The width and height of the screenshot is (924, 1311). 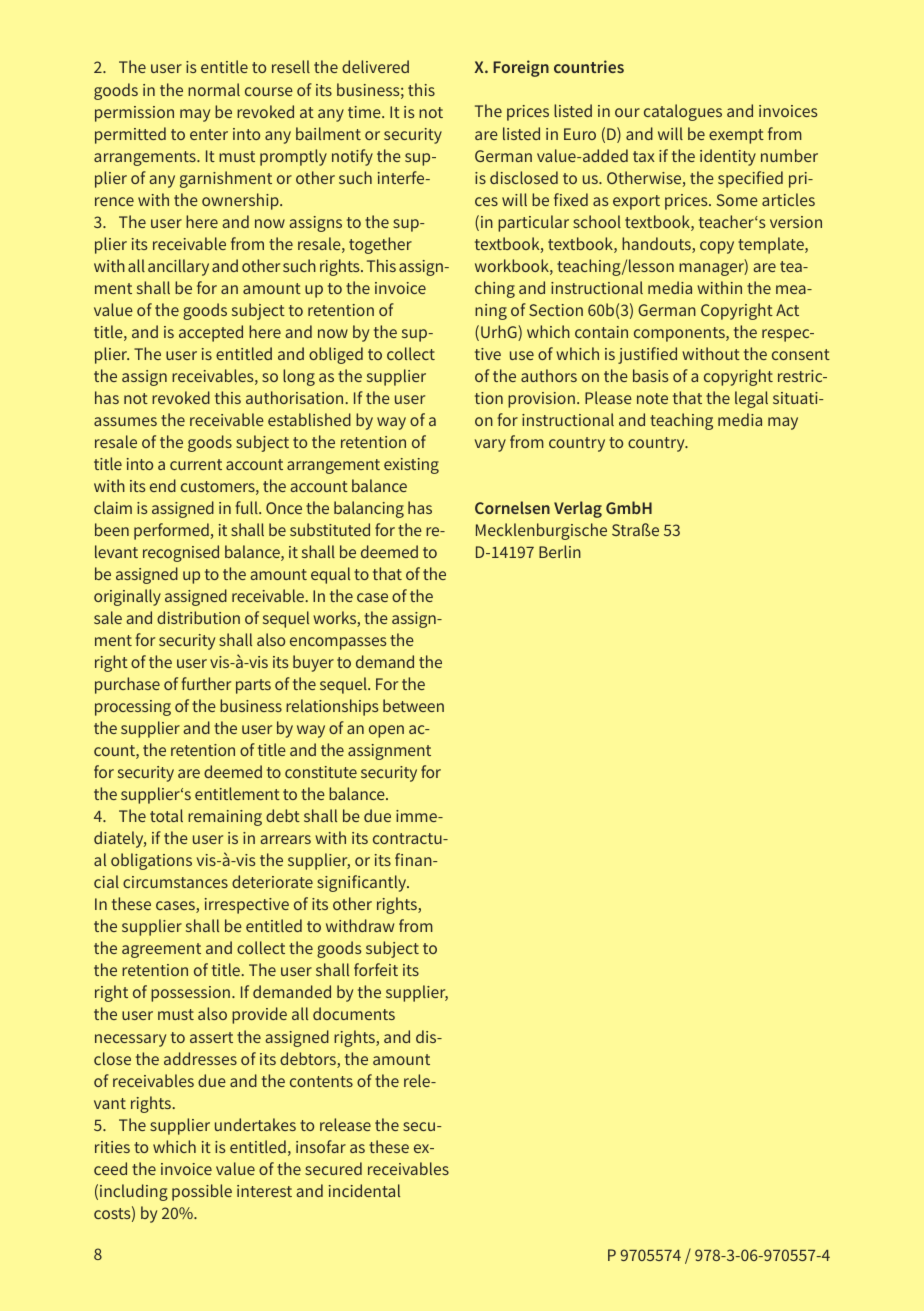 What do you see at coordinates (214, 89) in the screenshot?
I see `normal` at bounding box center [214, 89].
